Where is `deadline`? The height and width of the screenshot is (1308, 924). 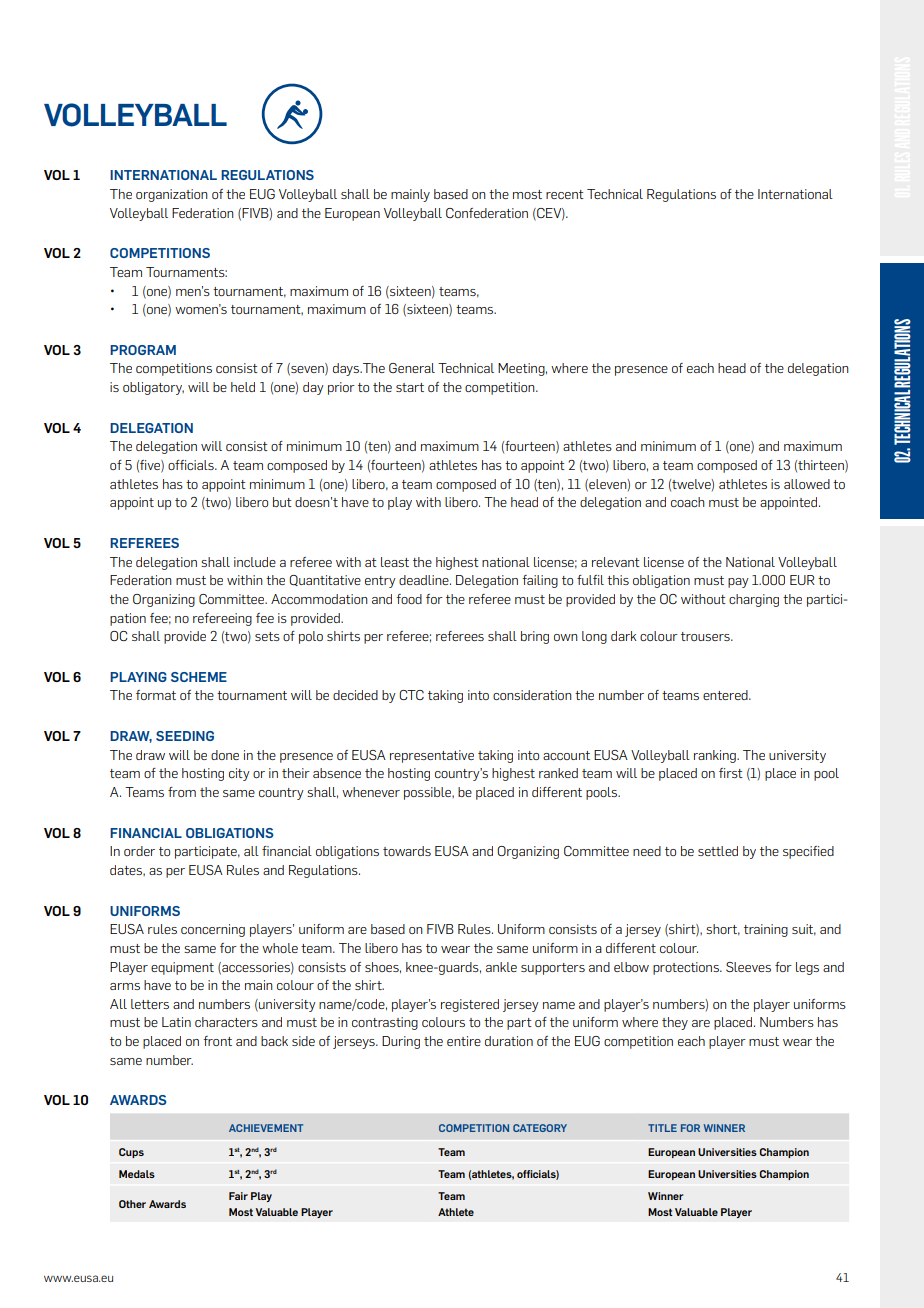 deadline is located at coordinates (425, 580).
